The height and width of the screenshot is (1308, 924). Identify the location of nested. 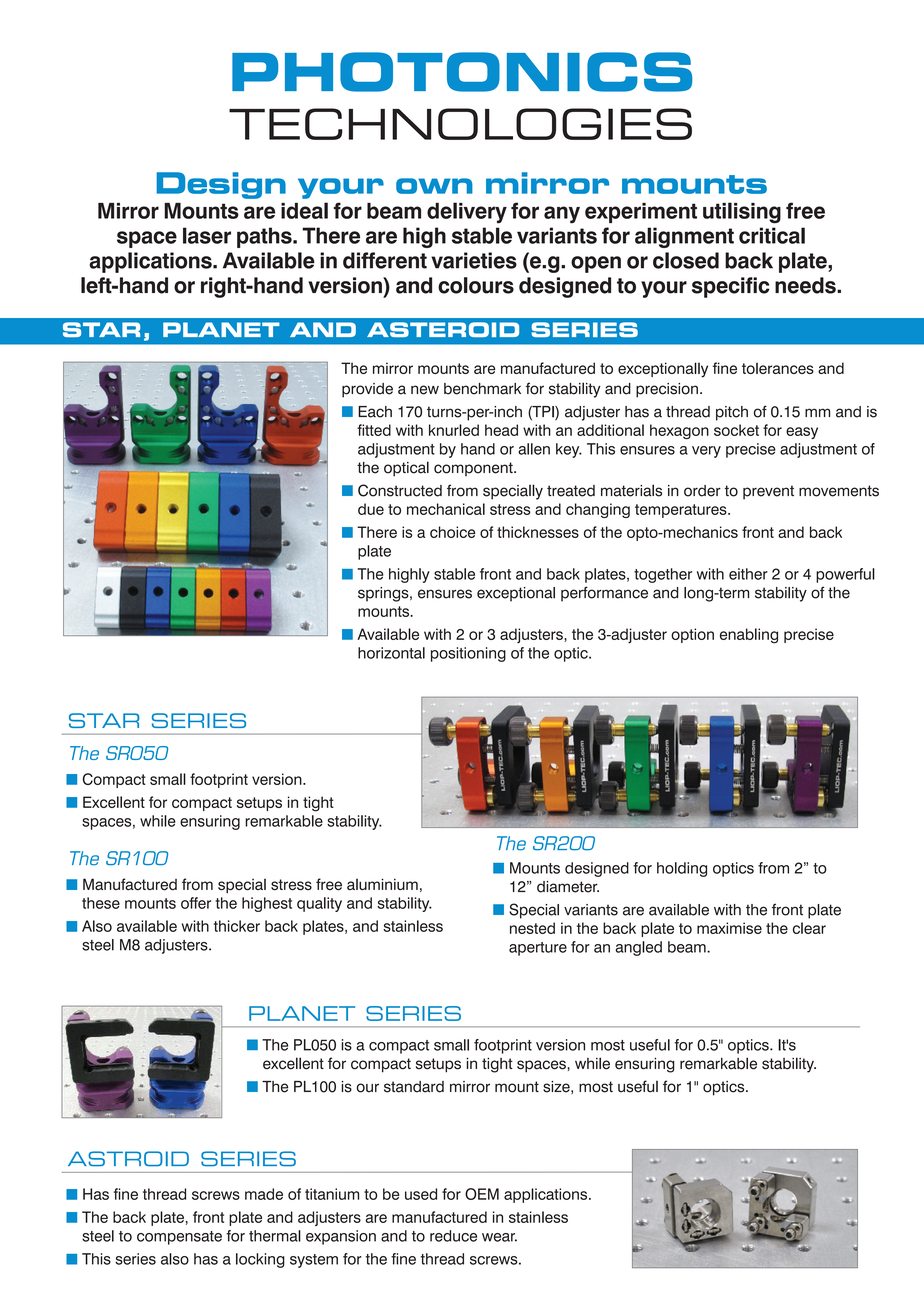
(532, 928).
